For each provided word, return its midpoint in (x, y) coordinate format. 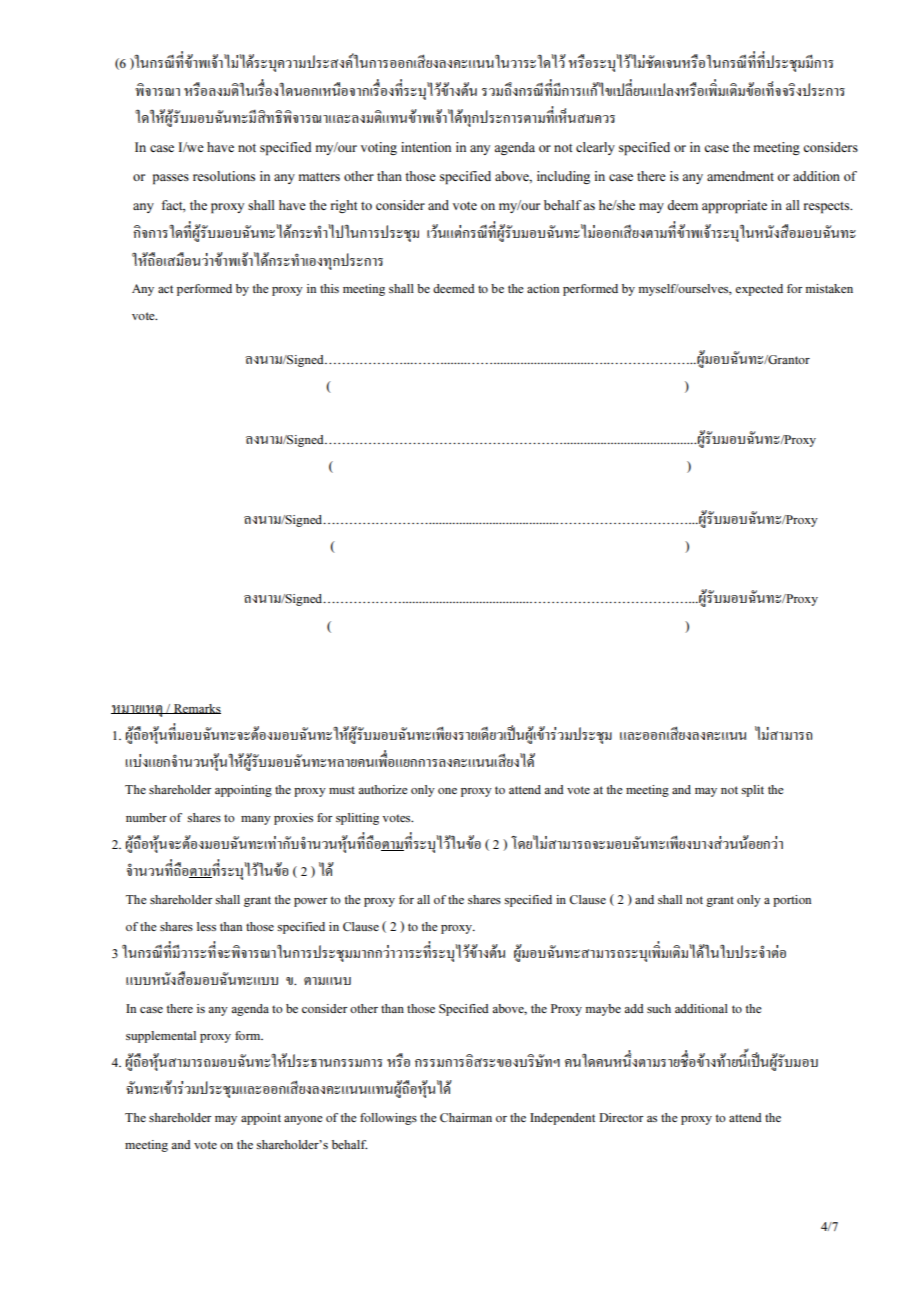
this (329, 288)
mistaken (829, 288)
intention (426, 147)
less (206, 926)
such (659, 1008)
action (543, 288)
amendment (740, 176)
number (146, 817)
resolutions (224, 176)
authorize (383, 789)
